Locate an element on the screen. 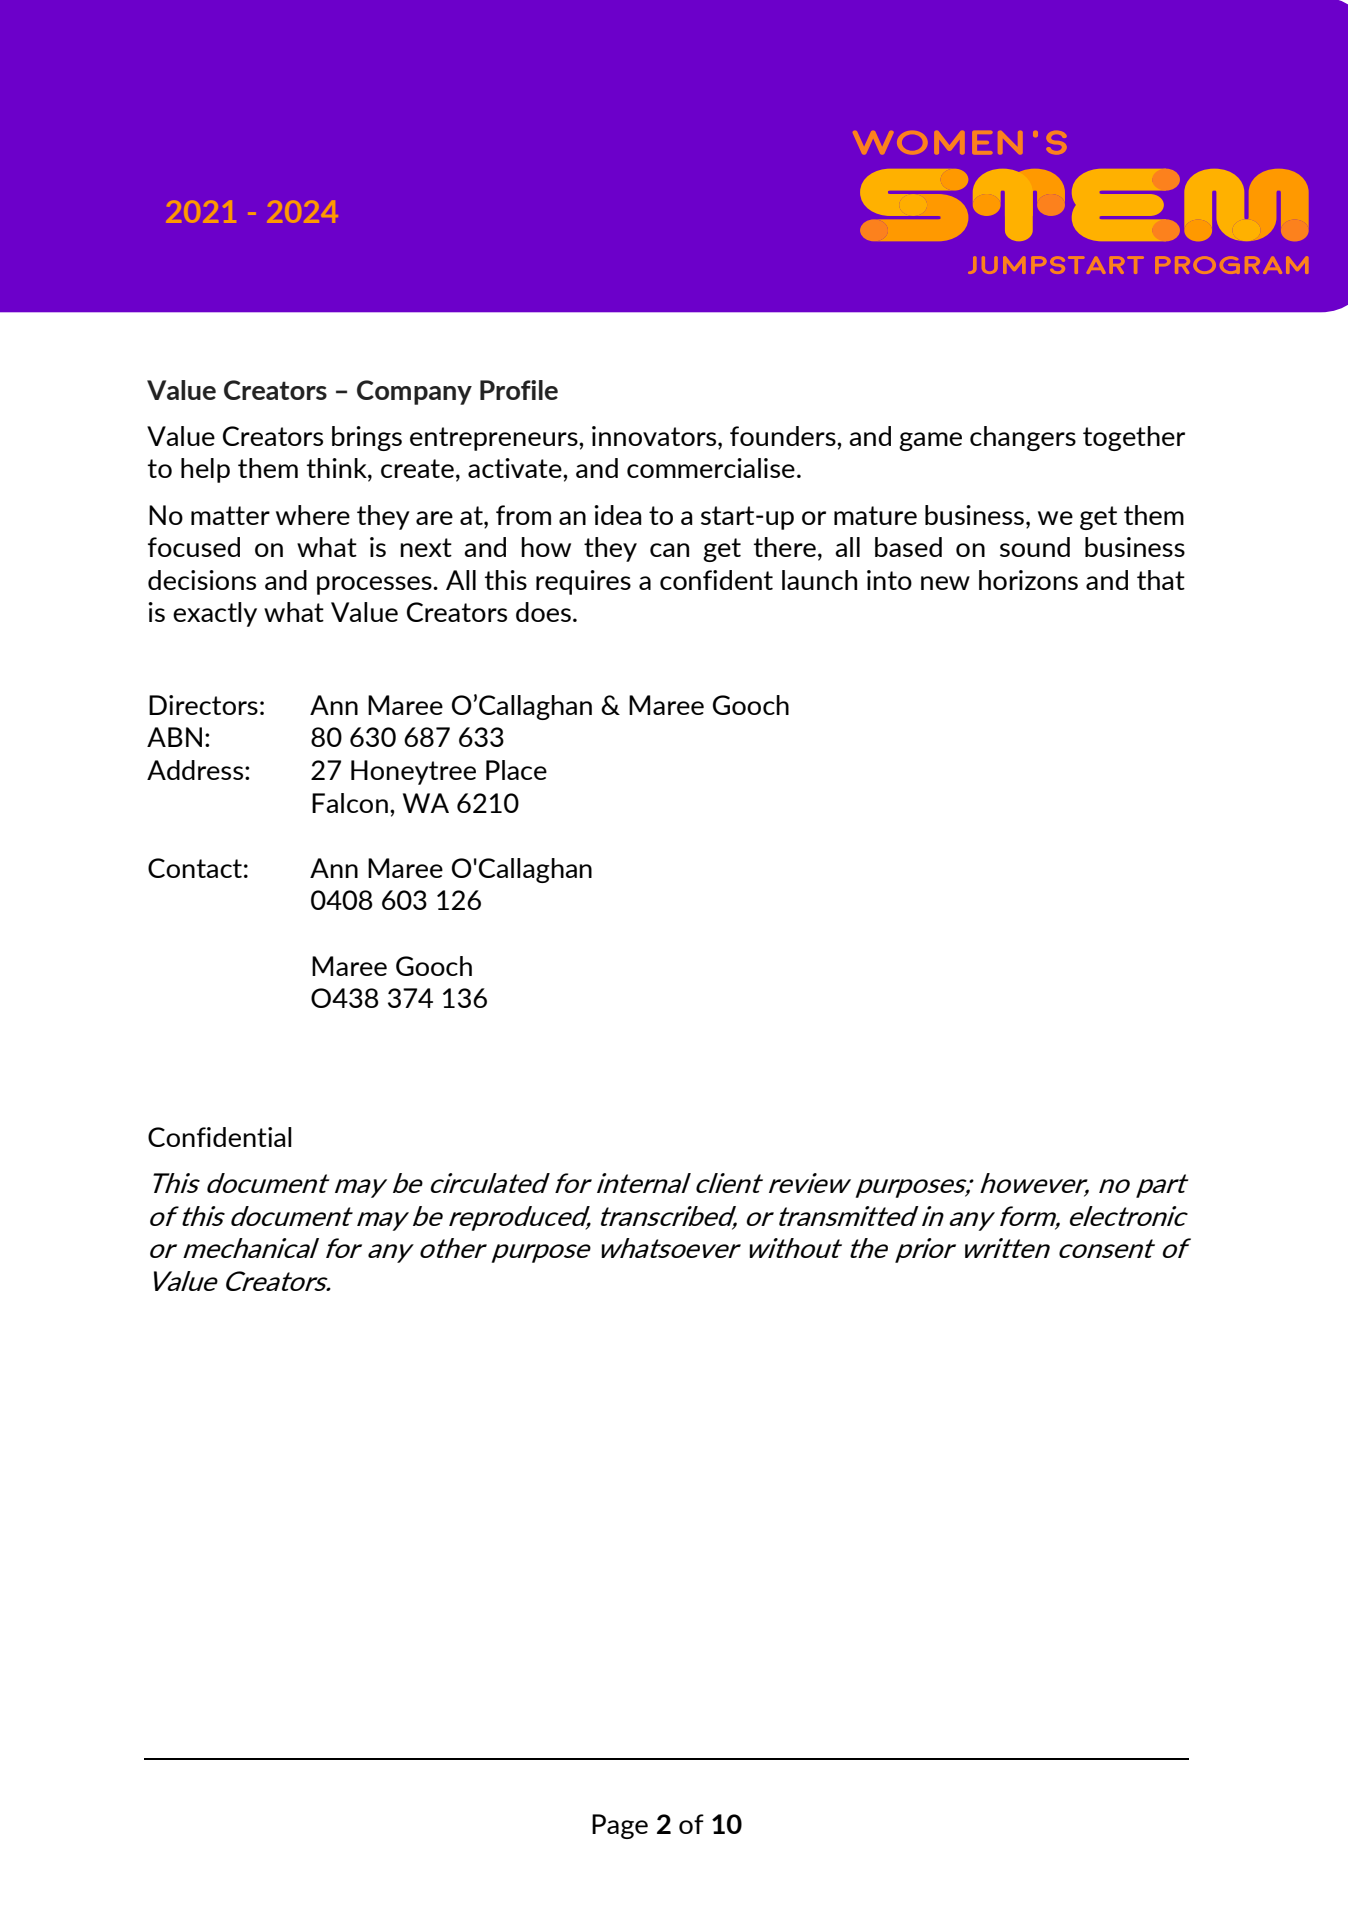 The width and height of the screenshot is (1348, 1906). exactly is located at coordinates (215, 614).
